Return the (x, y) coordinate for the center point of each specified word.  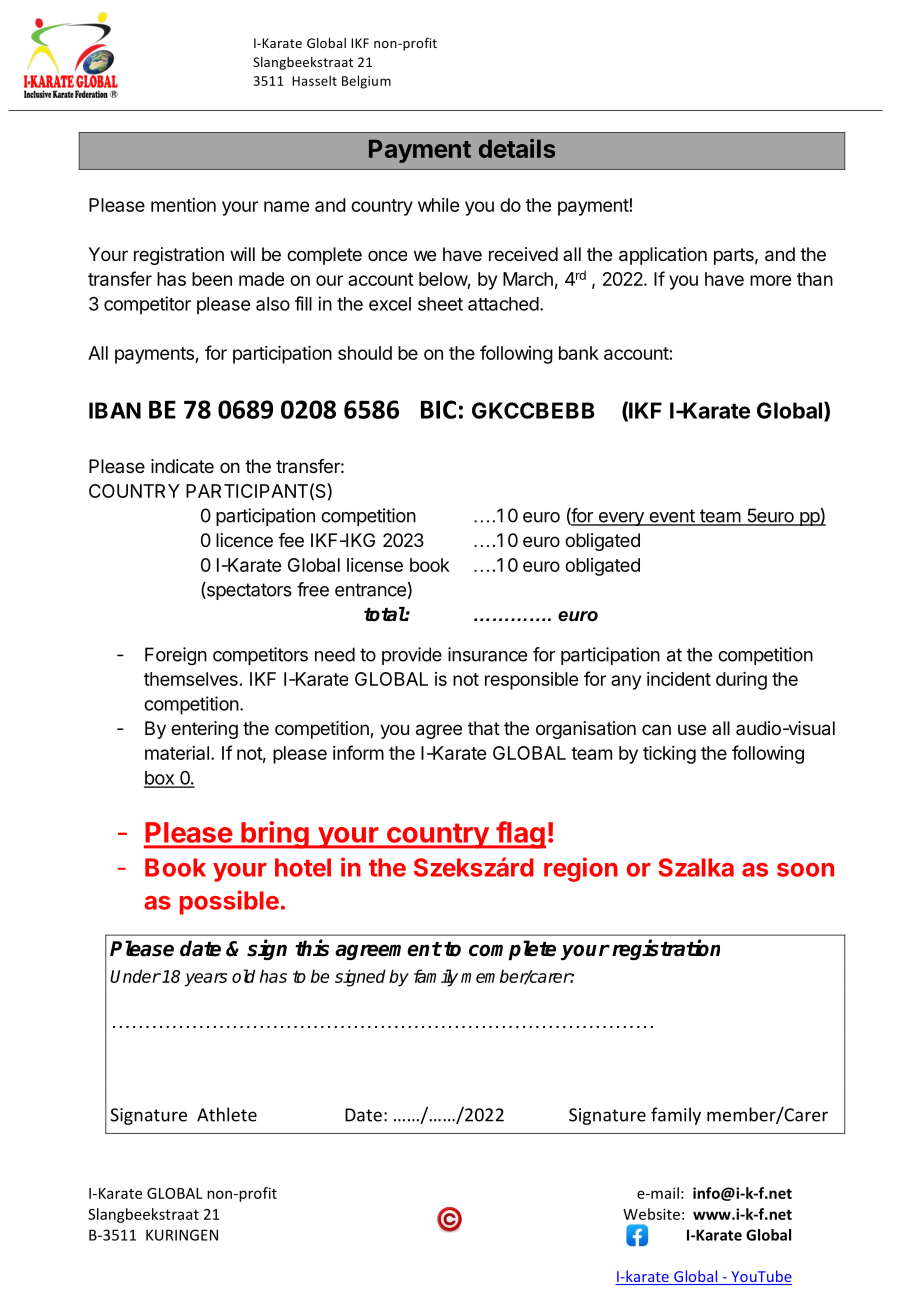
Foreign (176, 656)
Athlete (227, 1114)
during (741, 681)
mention (183, 205)
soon (805, 870)
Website (651, 1214)
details (517, 148)
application (663, 256)
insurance (487, 654)
